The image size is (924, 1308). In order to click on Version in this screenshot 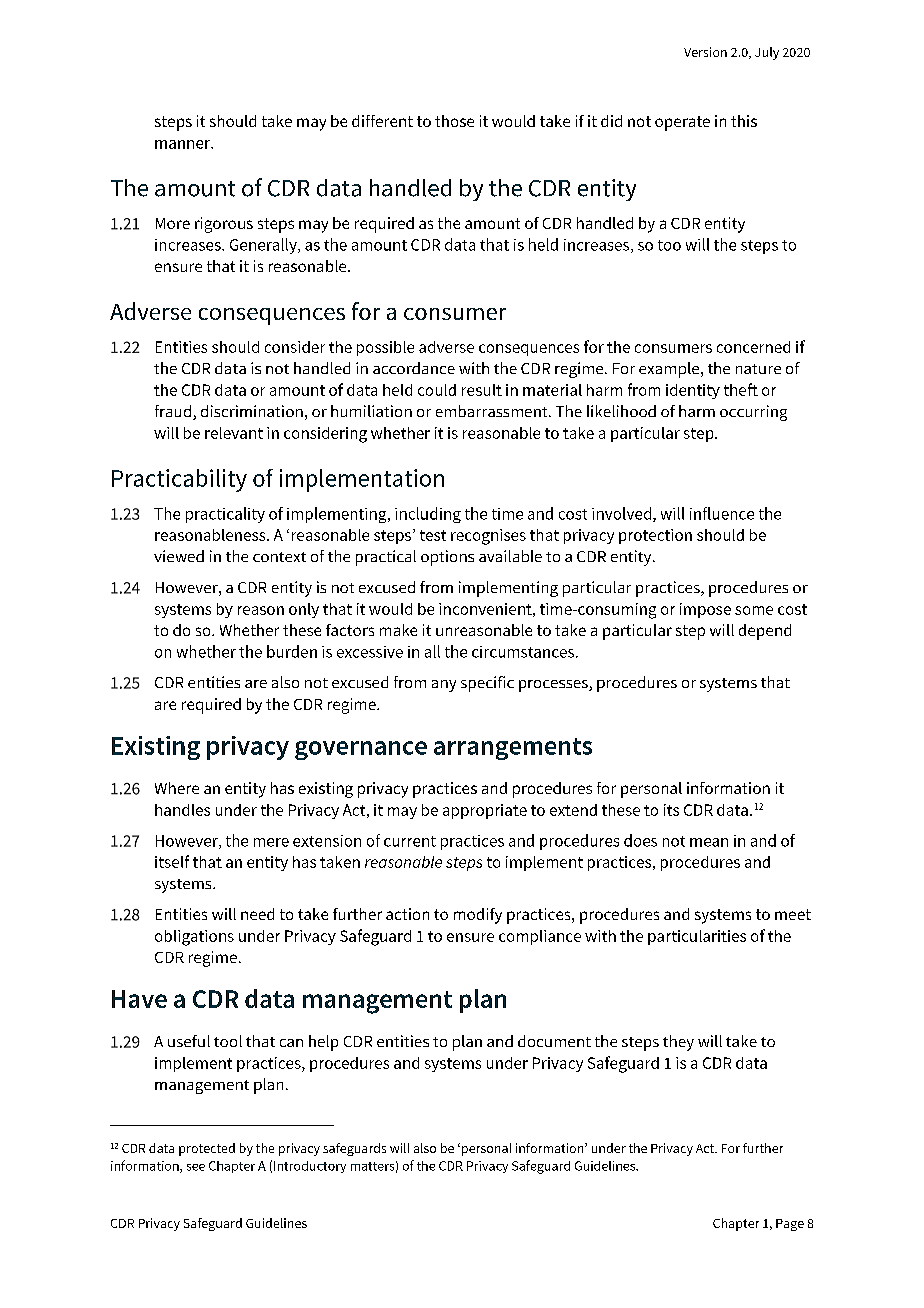, I will do `click(705, 52)`.
